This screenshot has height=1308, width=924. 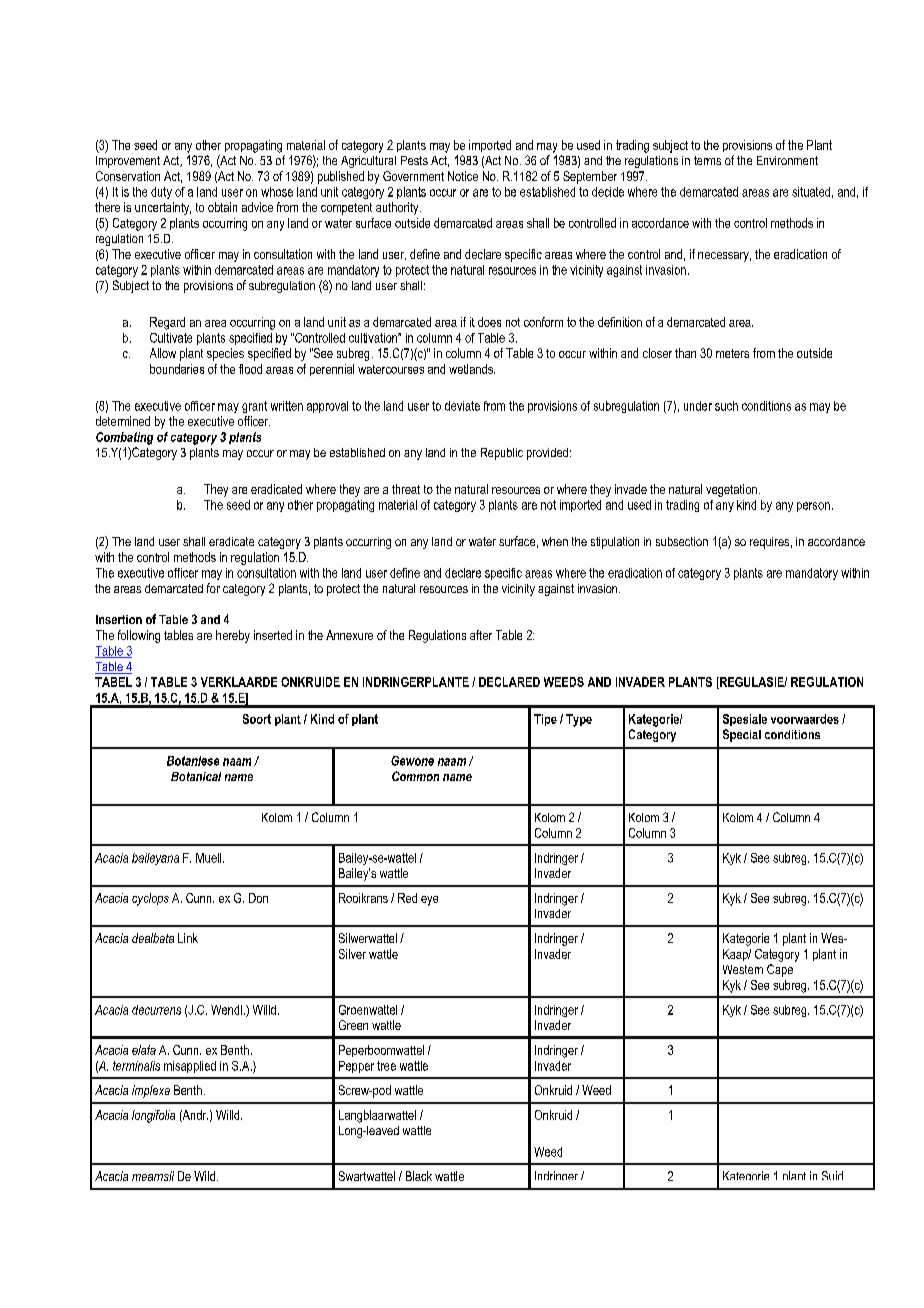 What do you see at coordinates (463, 176) in the screenshot?
I see `Notice` at bounding box center [463, 176].
